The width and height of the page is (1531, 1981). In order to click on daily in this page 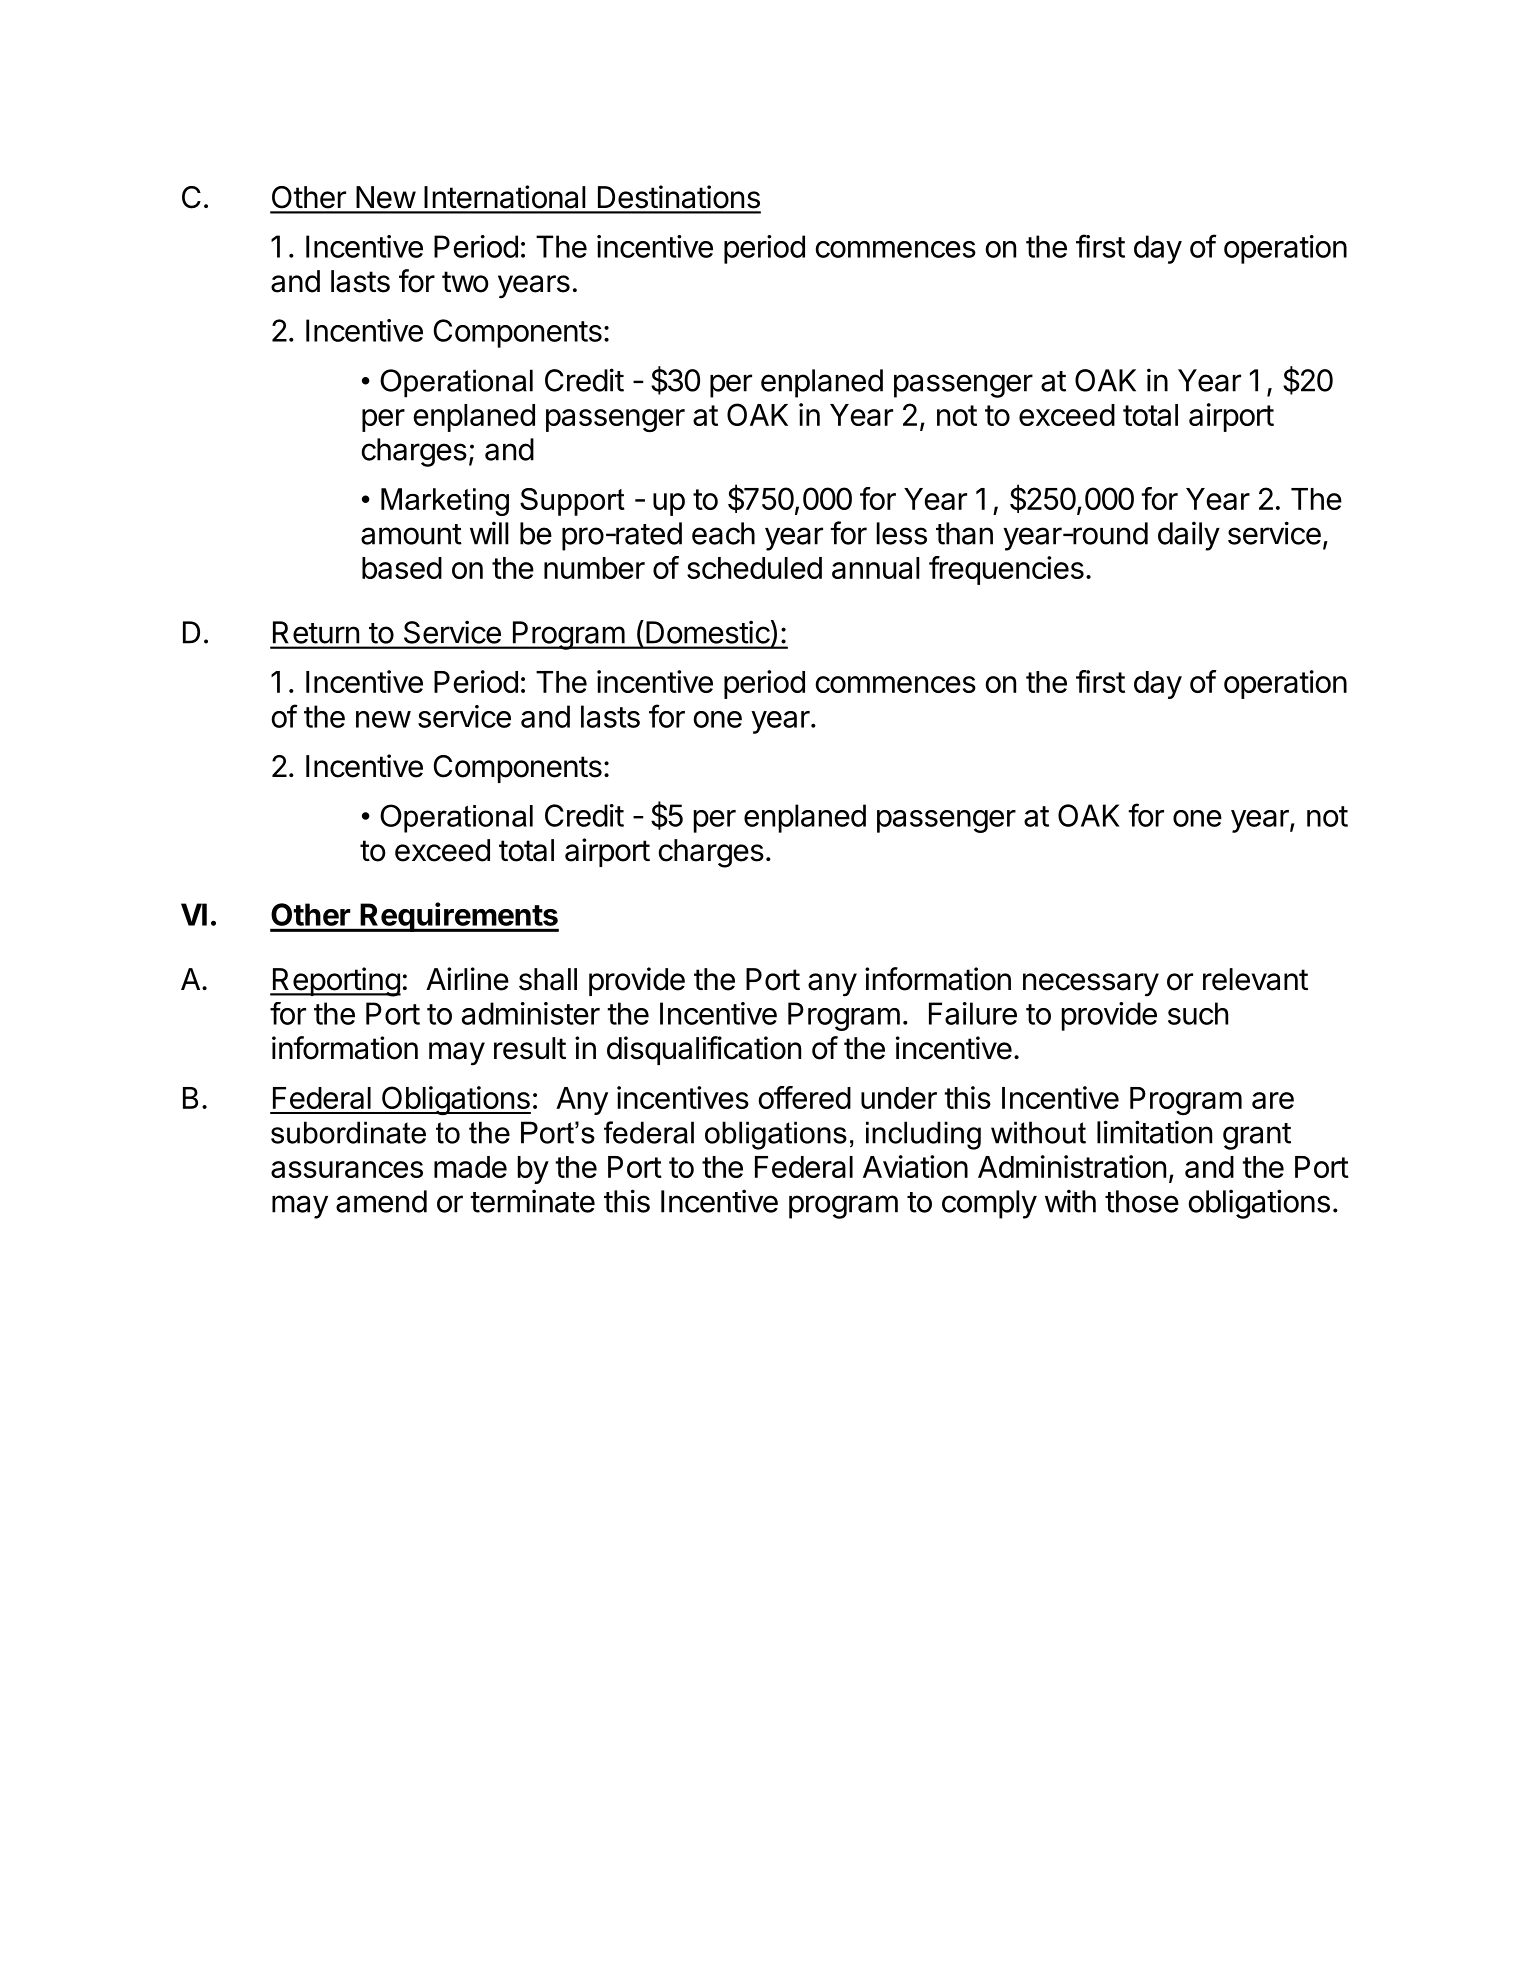, I will do `click(1189, 536)`.
